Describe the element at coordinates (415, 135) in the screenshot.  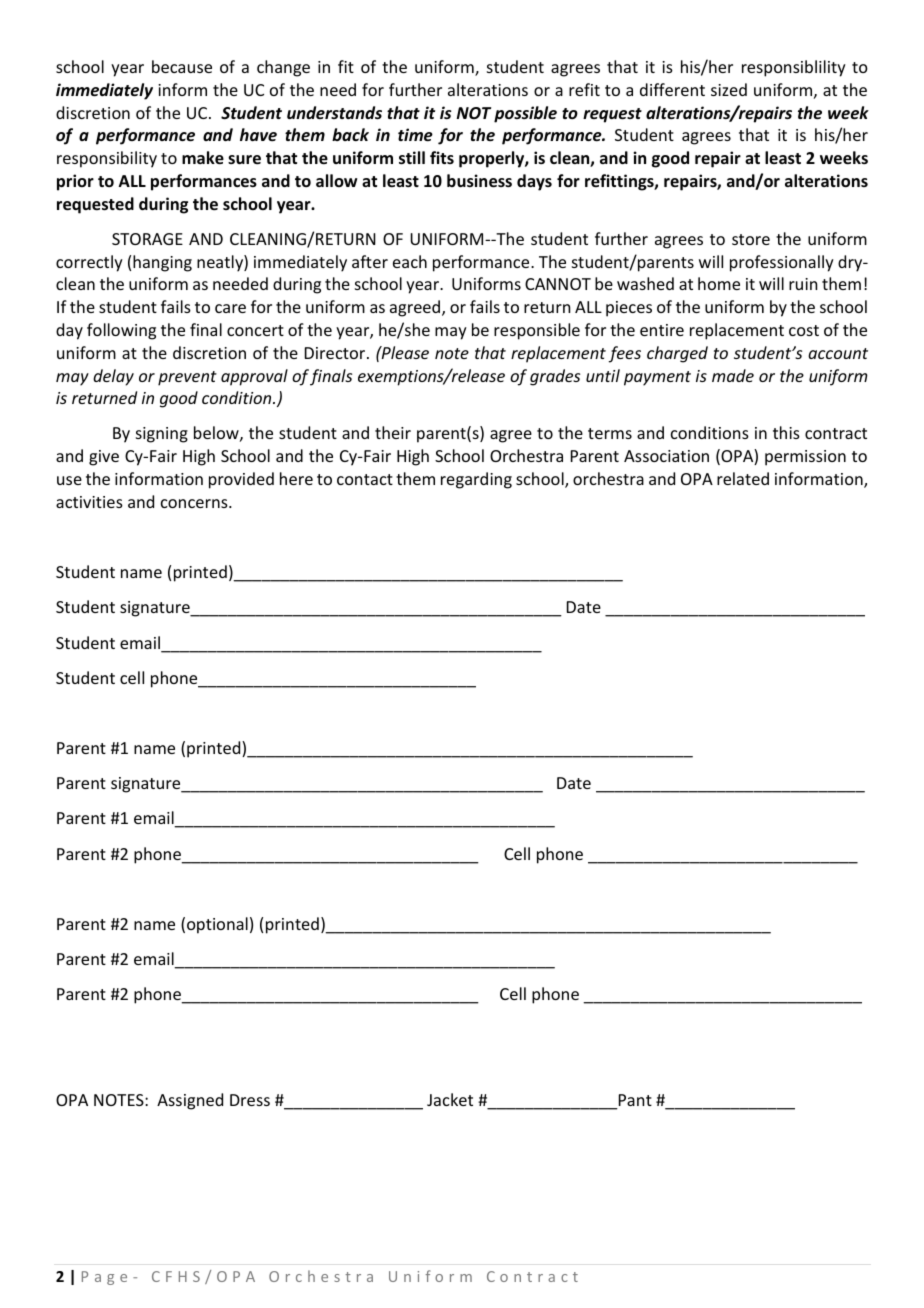
I see `time` at that location.
